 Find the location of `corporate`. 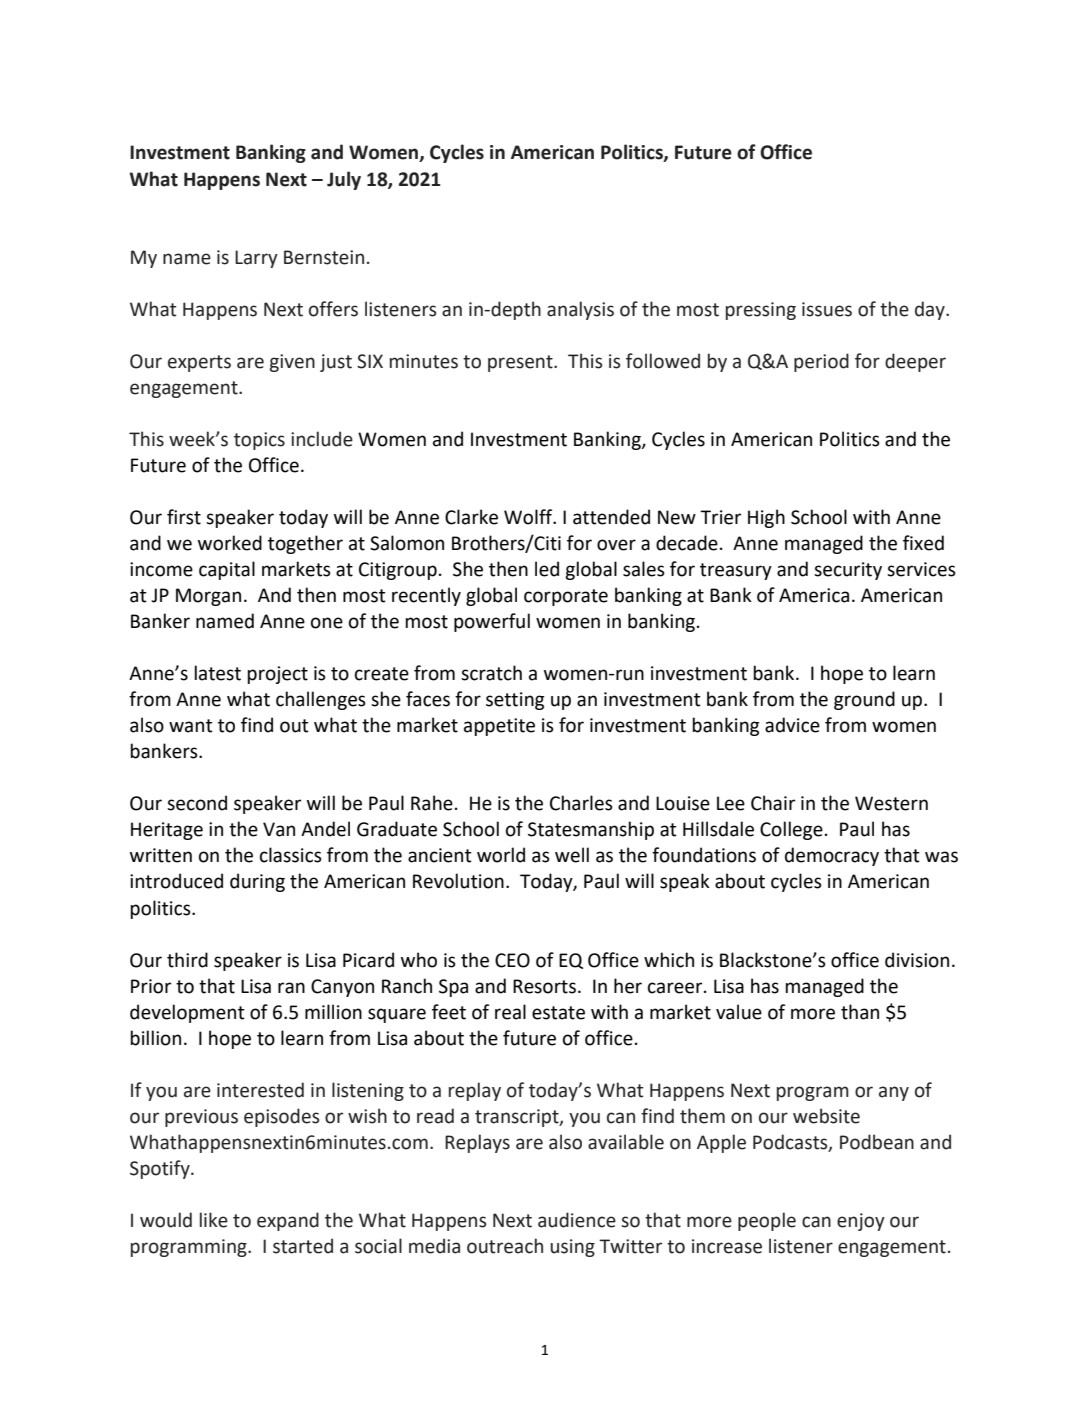

corporate is located at coordinates (566, 597).
